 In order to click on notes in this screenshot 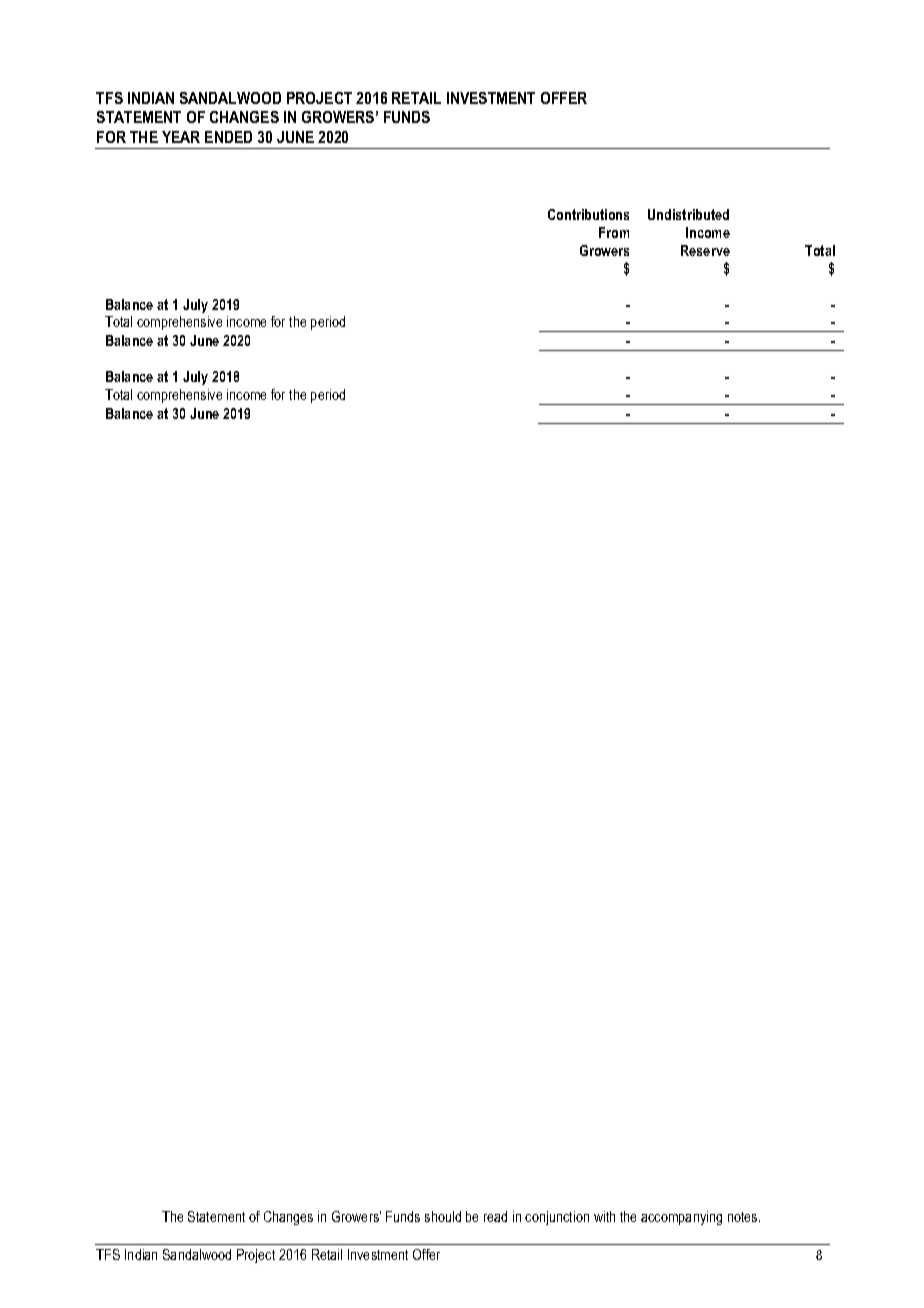, I will do `click(744, 1217)`.
